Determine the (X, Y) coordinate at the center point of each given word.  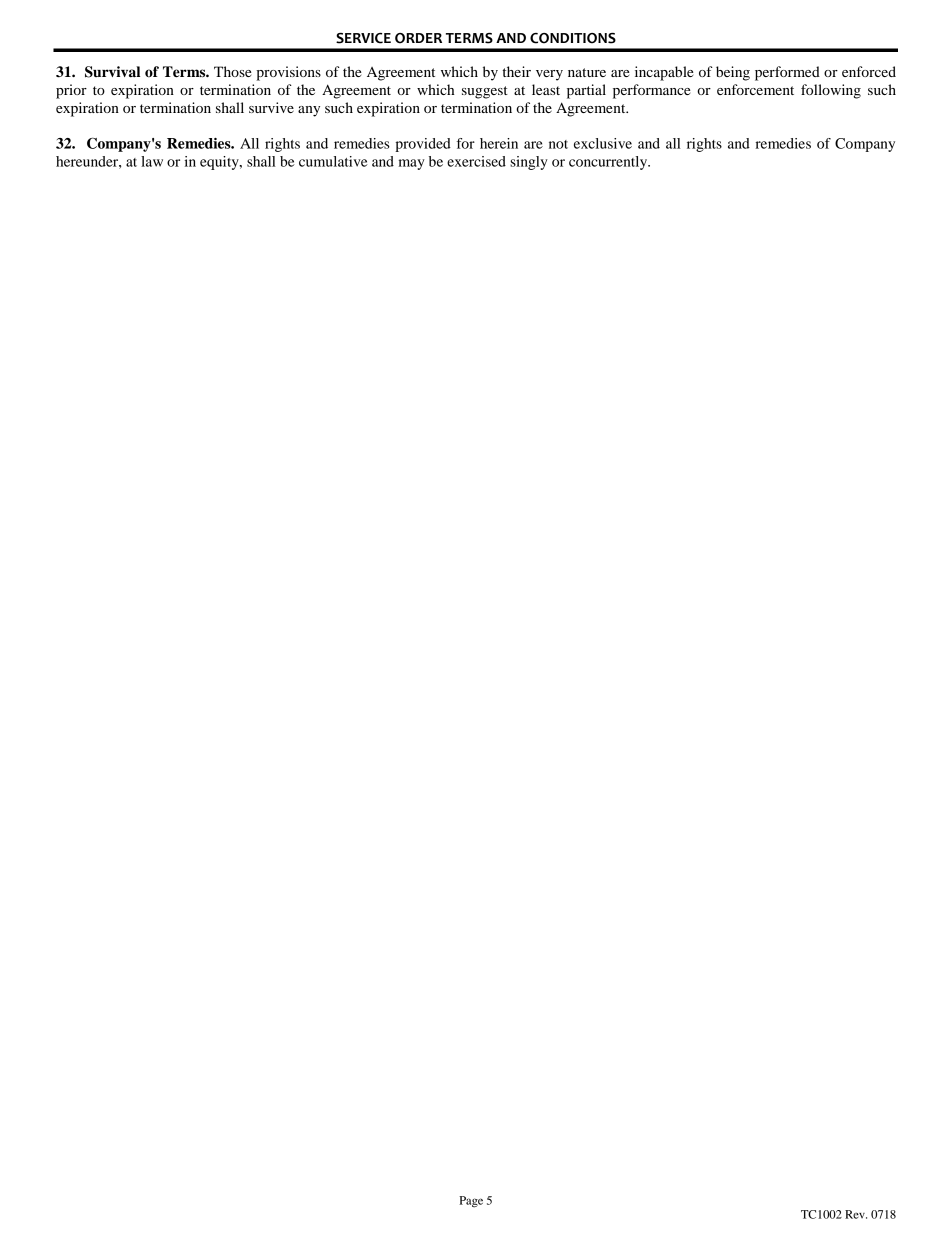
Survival (112, 72)
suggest (485, 92)
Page (471, 1202)
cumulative (333, 161)
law (152, 161)
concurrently (609, 163)
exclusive (603, 143)
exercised (476, 161)
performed (787, 73)
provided (423, 145)
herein (499, 143)
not (558, 144)
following (831, 91)
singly (529, 163)
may (412, 164)
